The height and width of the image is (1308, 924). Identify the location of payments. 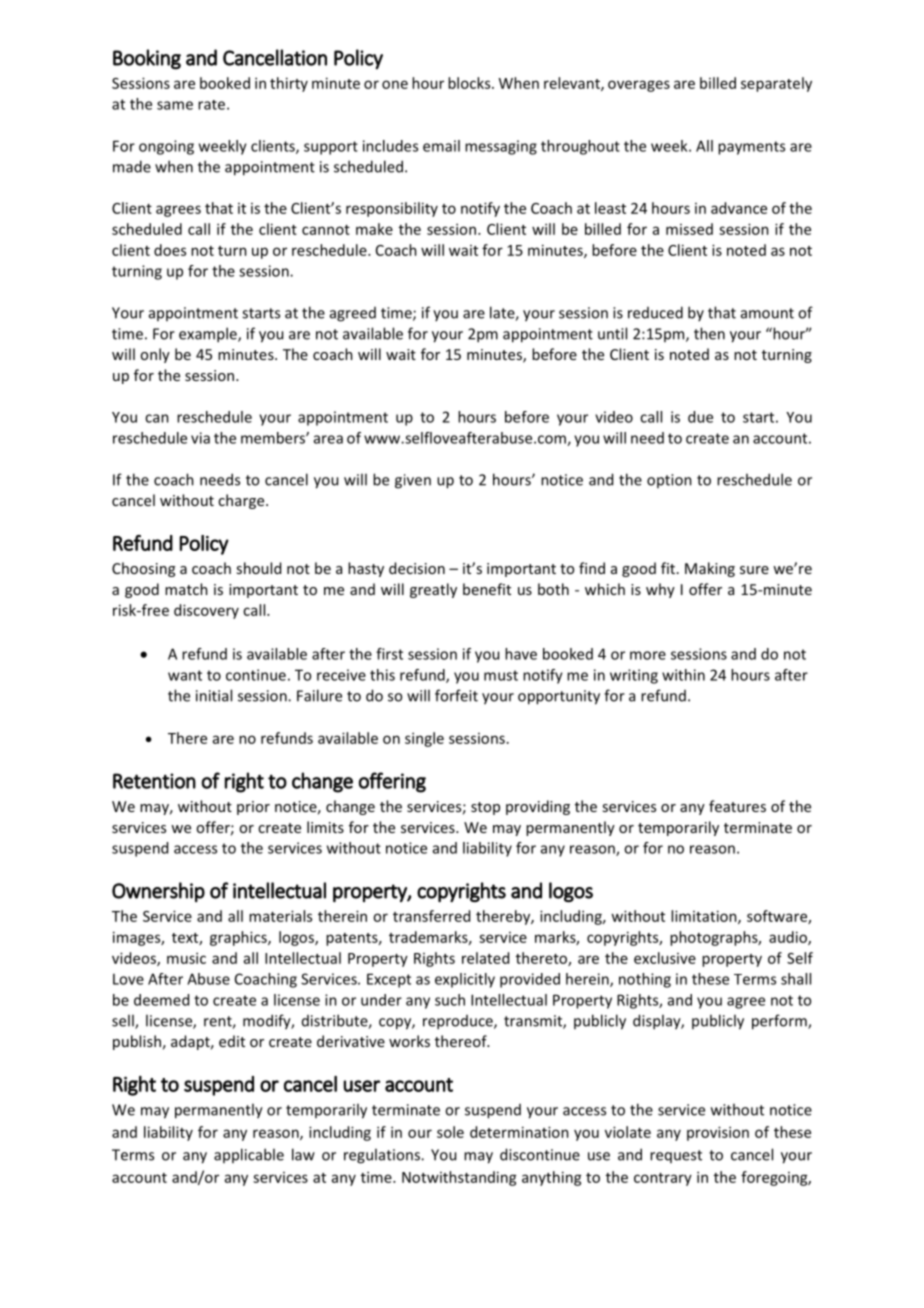
(751, 148).
